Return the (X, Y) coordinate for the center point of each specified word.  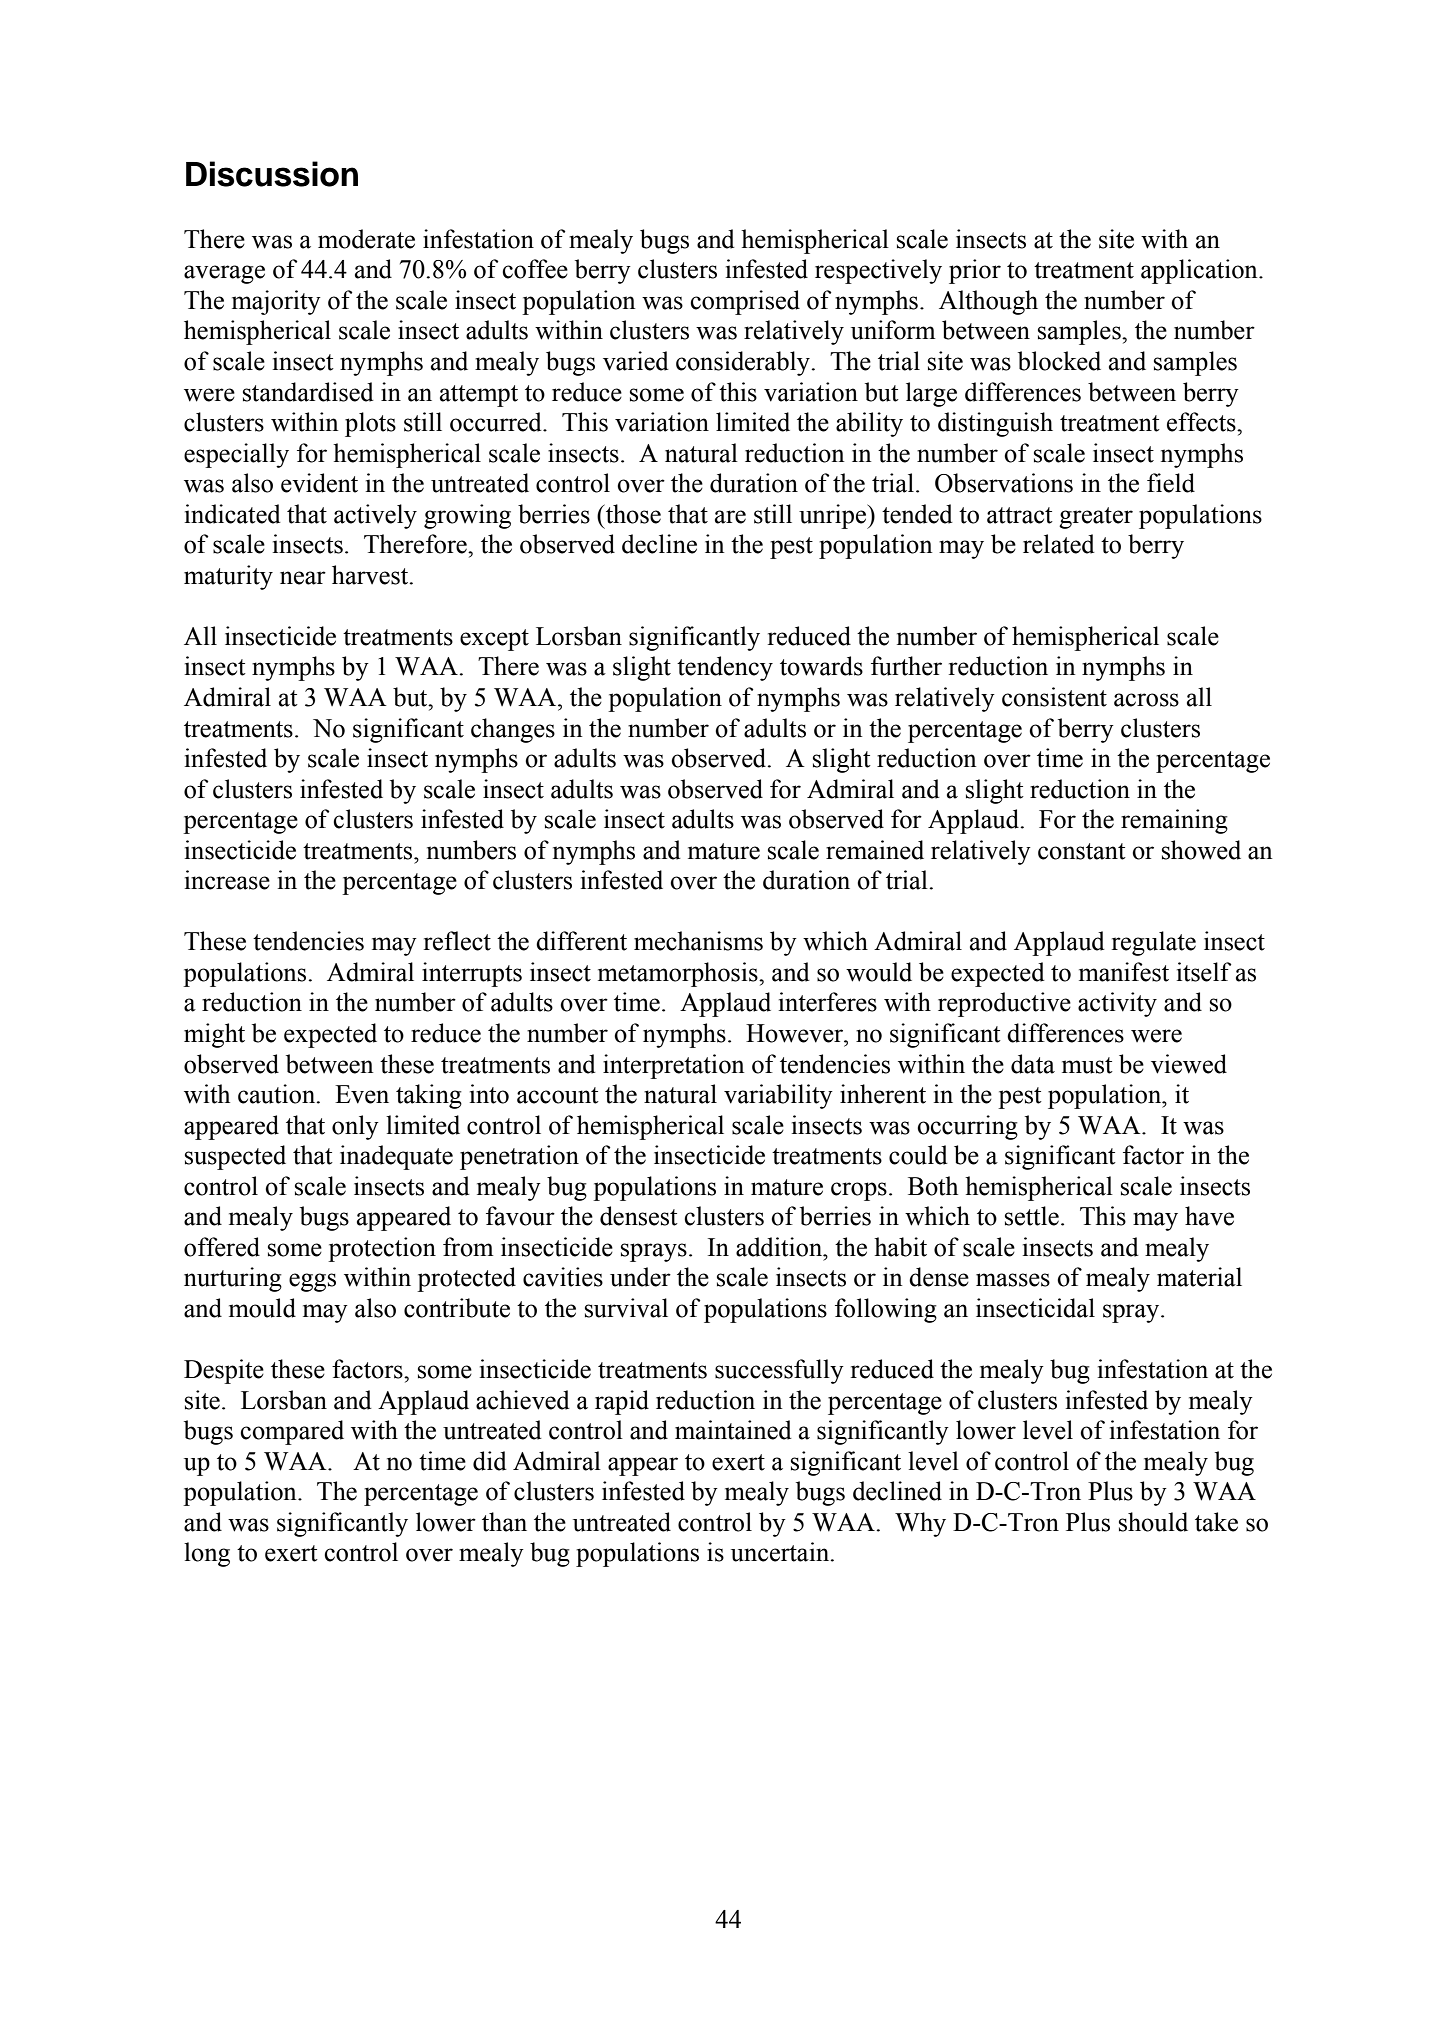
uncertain (781, 1552)
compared (292, 1432)
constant (1082, 851)
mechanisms (698, 941)
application (1200, 271)
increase (227, 880)
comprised (745, 302)
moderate (366, 239)
